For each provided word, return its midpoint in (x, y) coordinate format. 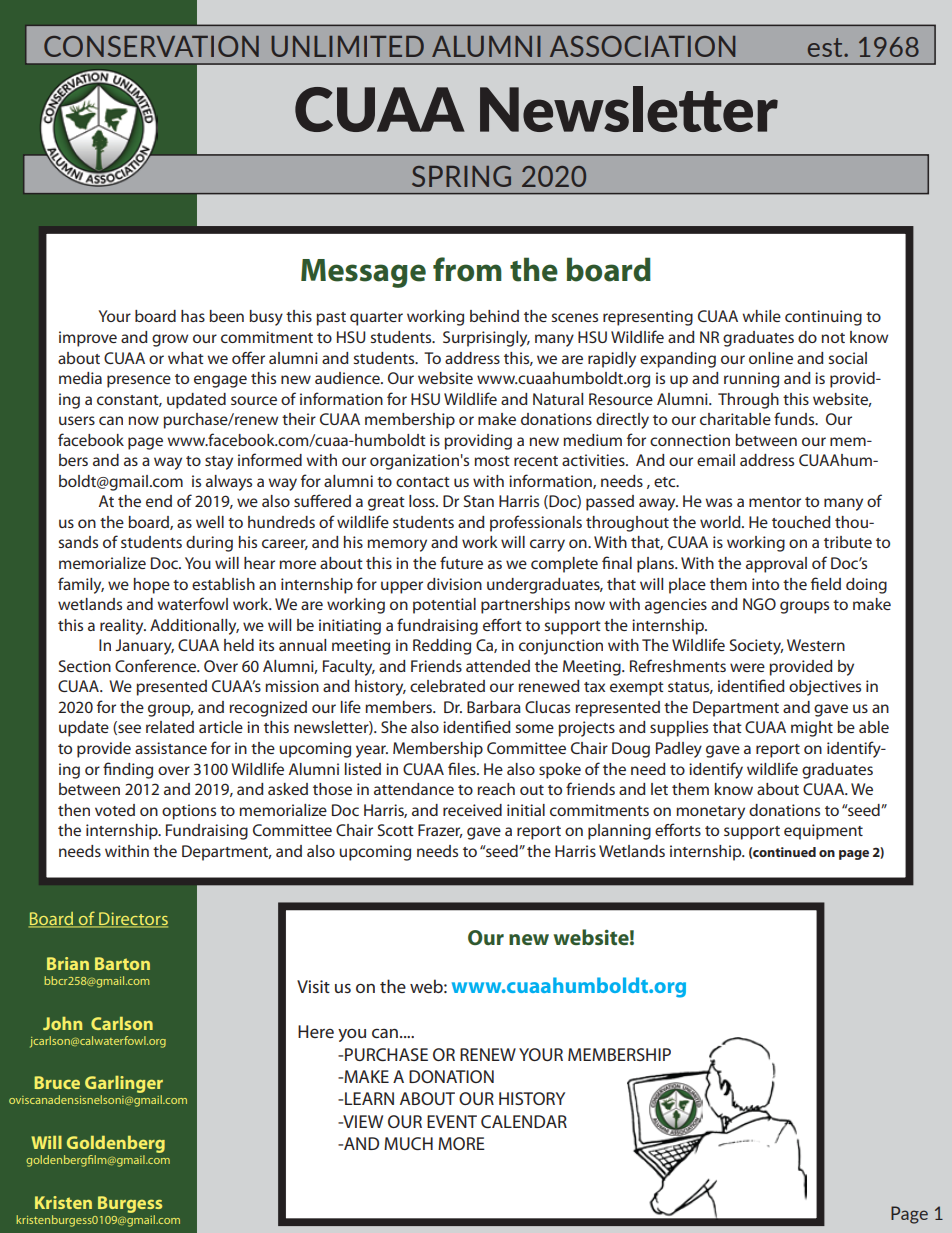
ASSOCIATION (642, 46)
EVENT (452, 1121)
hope (152, 586)
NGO (759, 604)
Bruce (57, 1082)
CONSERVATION (151, 46)
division (454, 584)
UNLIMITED (347, 46)
